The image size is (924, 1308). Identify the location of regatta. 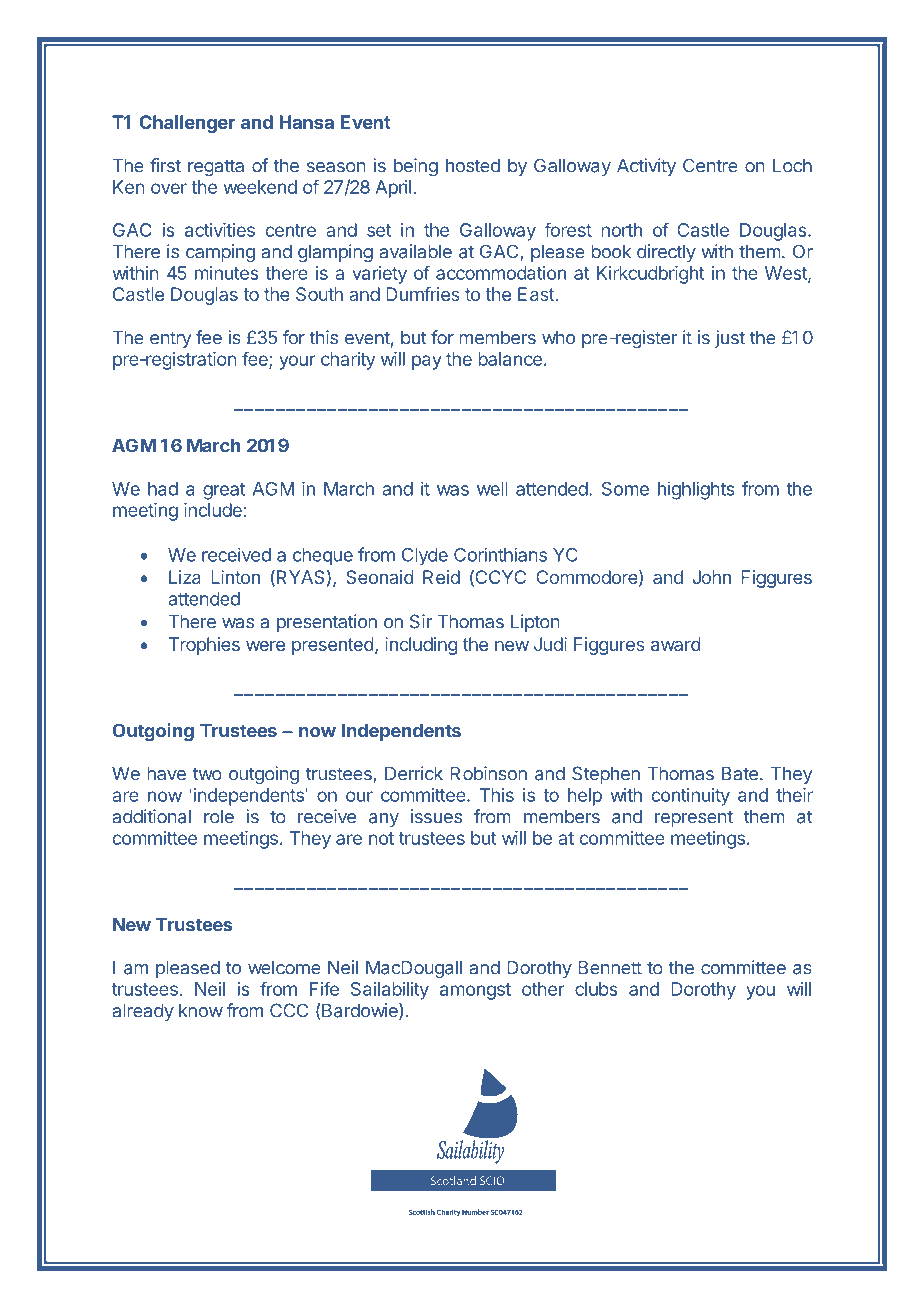
(216, 167).
